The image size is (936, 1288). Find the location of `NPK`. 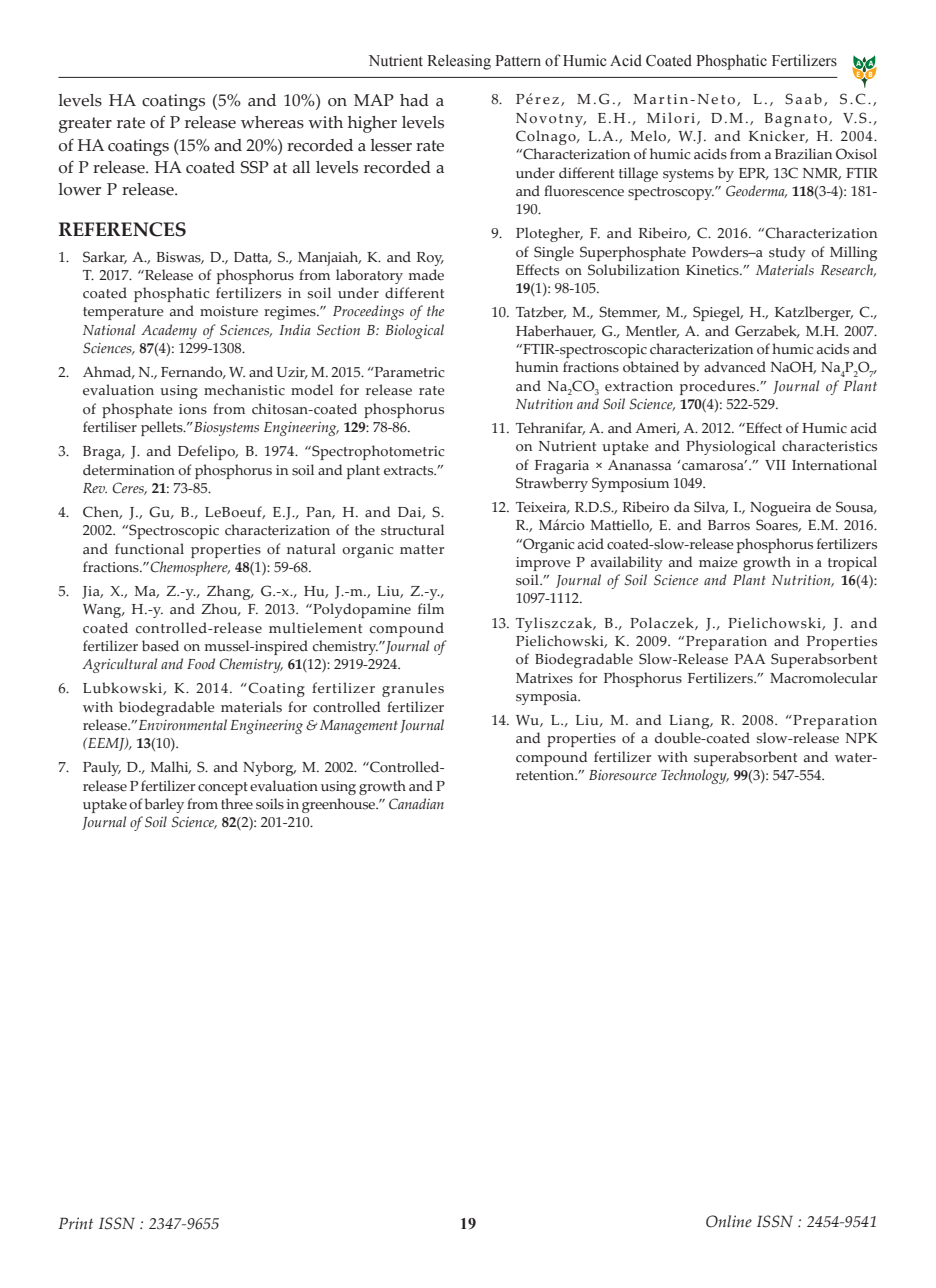

NPK is located at coordinates (862, 738).
